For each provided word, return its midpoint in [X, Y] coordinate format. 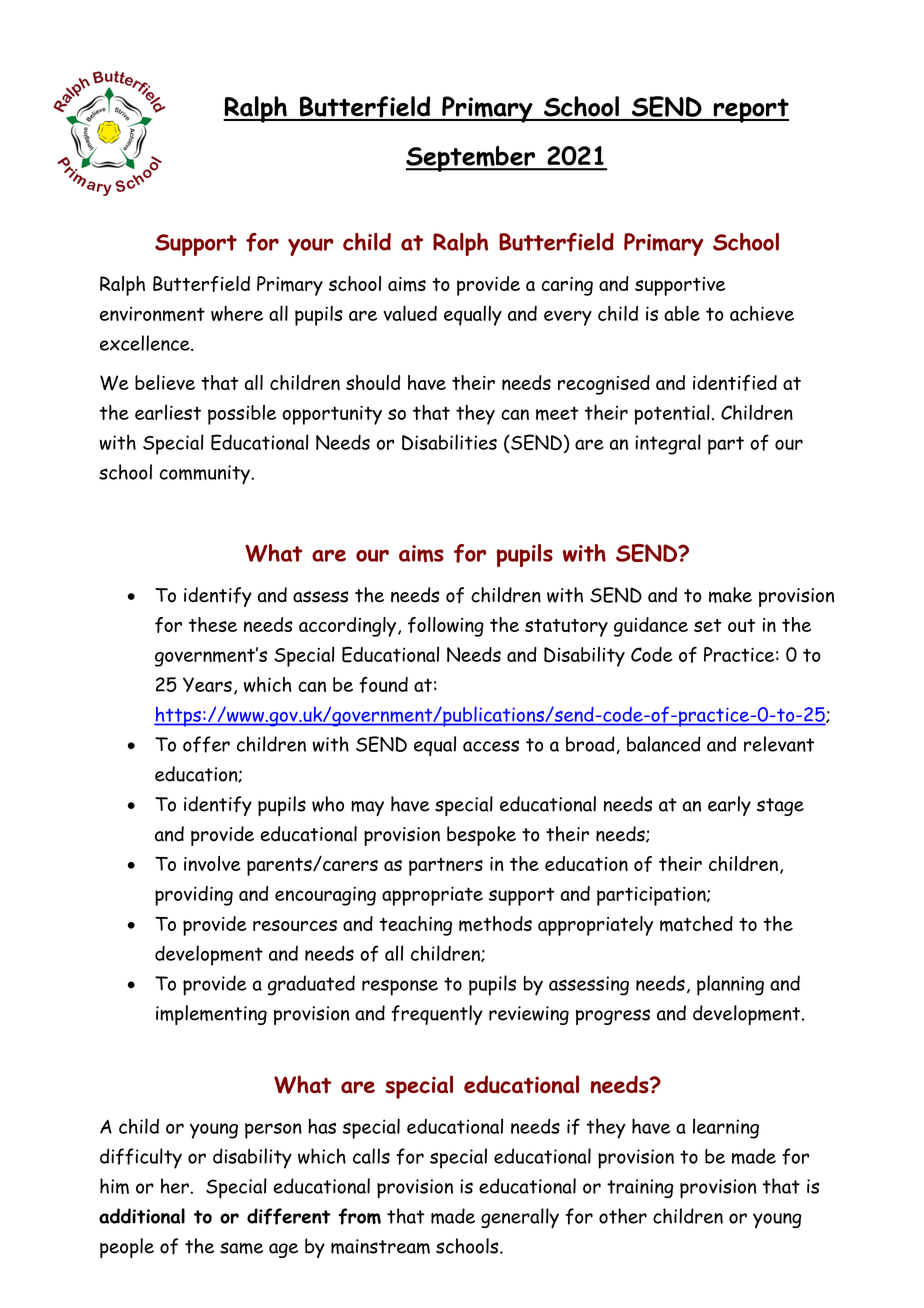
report [750, 110]
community [206, 475]
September [472, 159]
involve [212, 863]
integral [668, 444]
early [729, 806]
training [640, 1188]
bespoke [481, 836]
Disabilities [449, 442]
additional [142, 1216]
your [310, 247]
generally [520, 1218]
